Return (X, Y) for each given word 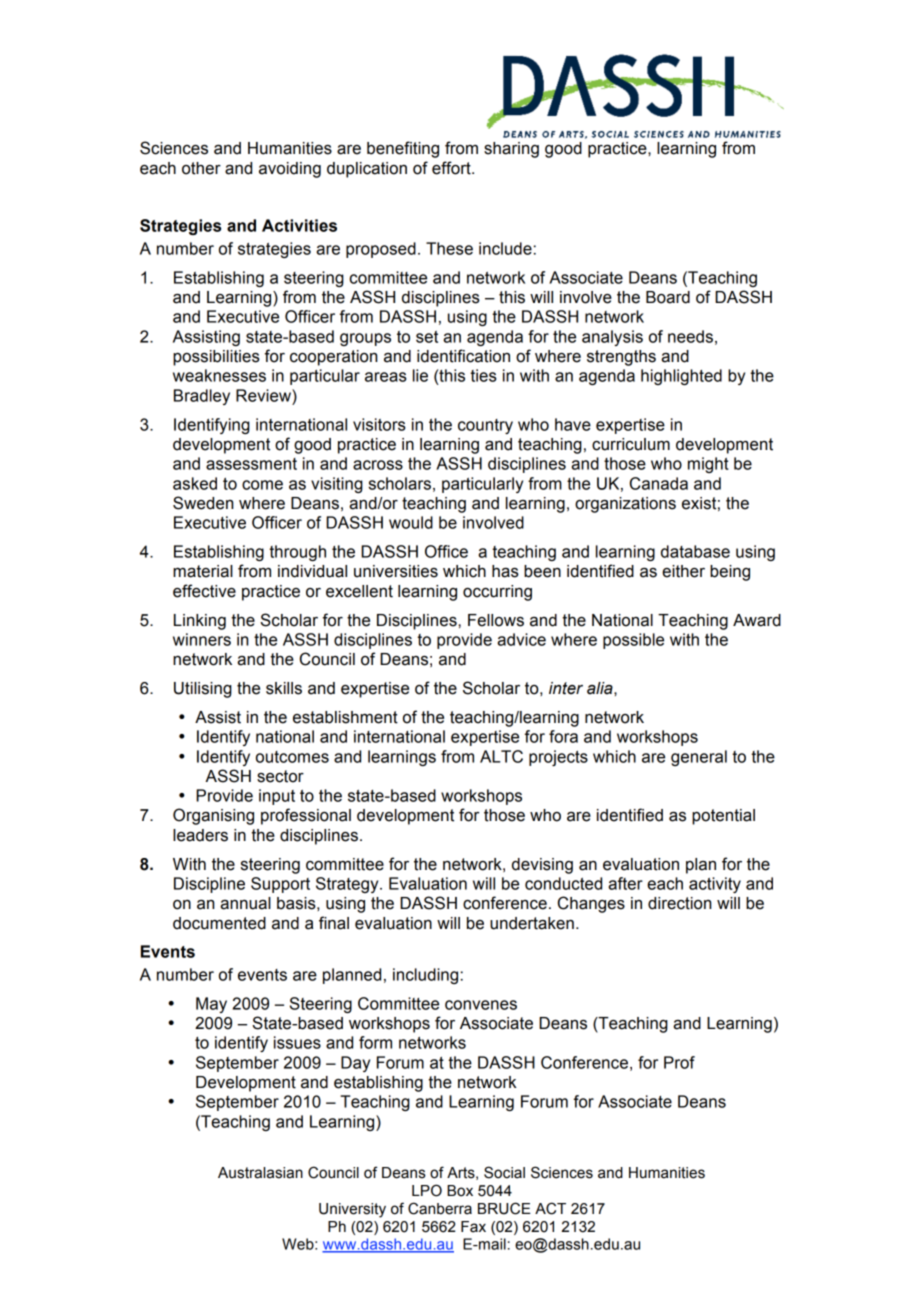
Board (668, 297)
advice (521, 639)
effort (452, 168)
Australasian (260, 1173)
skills (284, 688)
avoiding (290, 170)
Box (460, 1191)
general (699, 758)
